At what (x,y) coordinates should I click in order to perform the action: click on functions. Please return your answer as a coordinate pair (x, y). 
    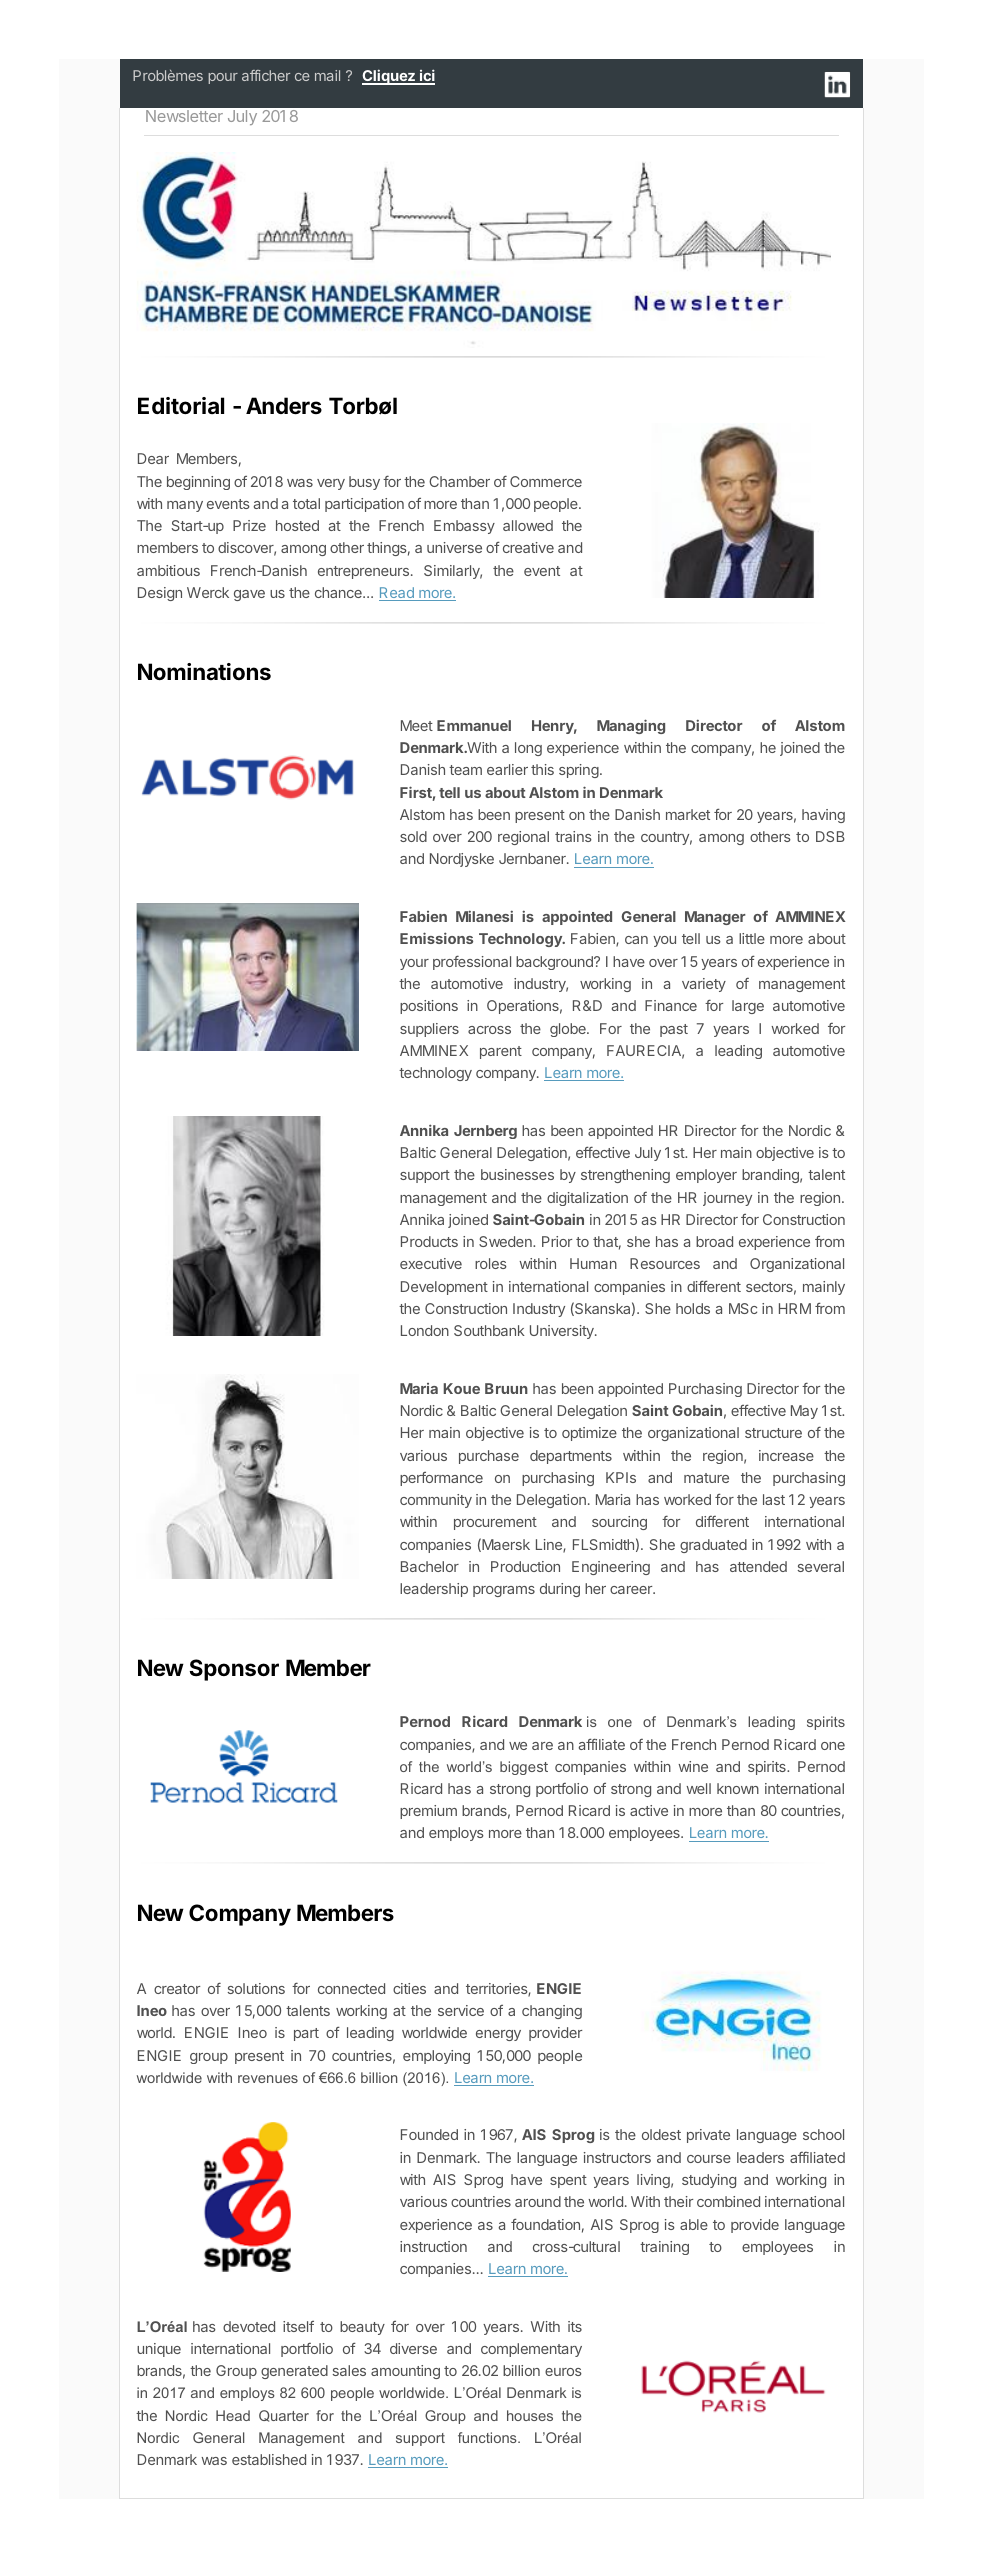
    Looking at the image, I should click on (488, 2437).
